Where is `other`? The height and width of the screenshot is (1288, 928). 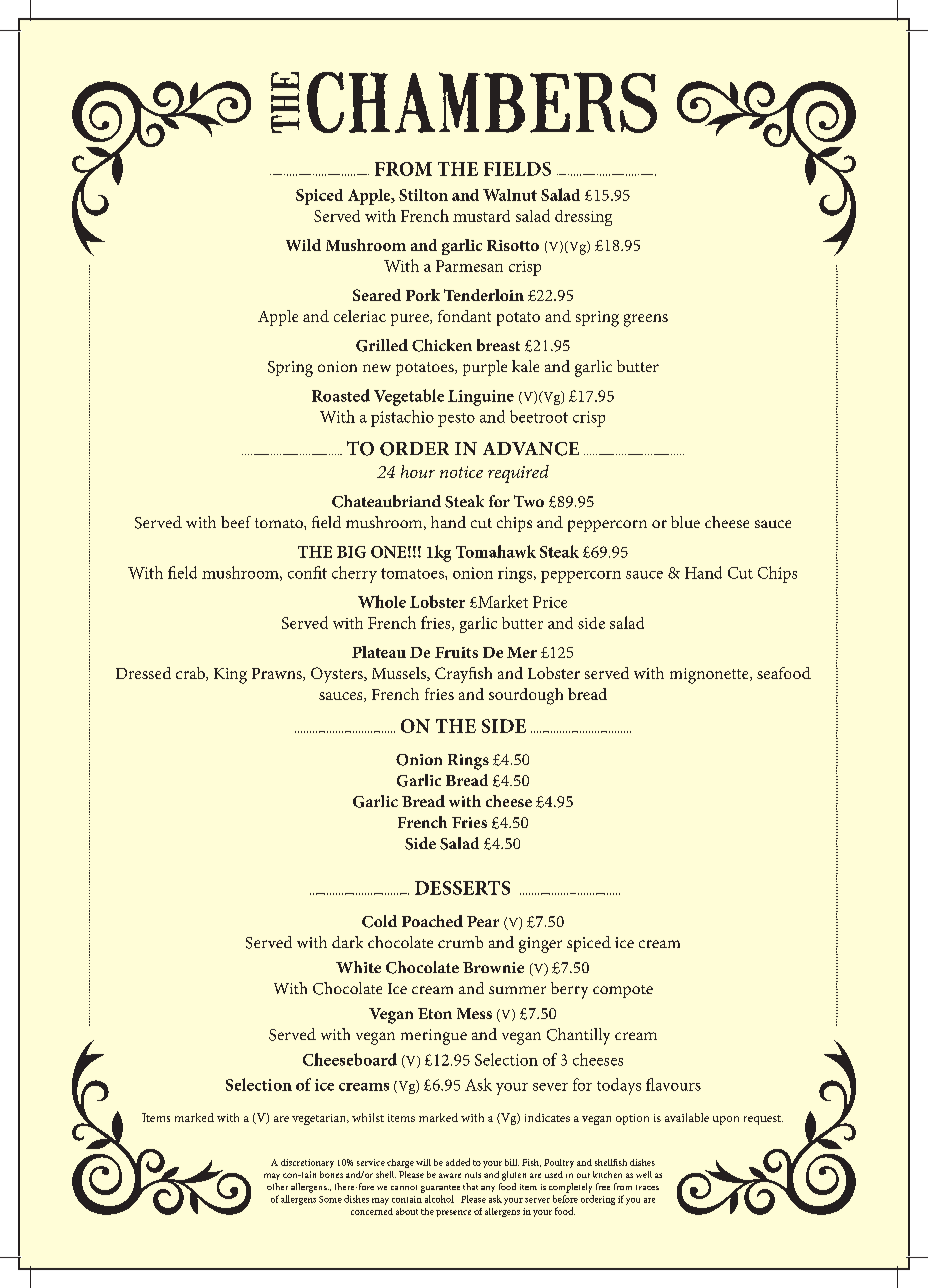 other is located at coordinates (277, 1186).
